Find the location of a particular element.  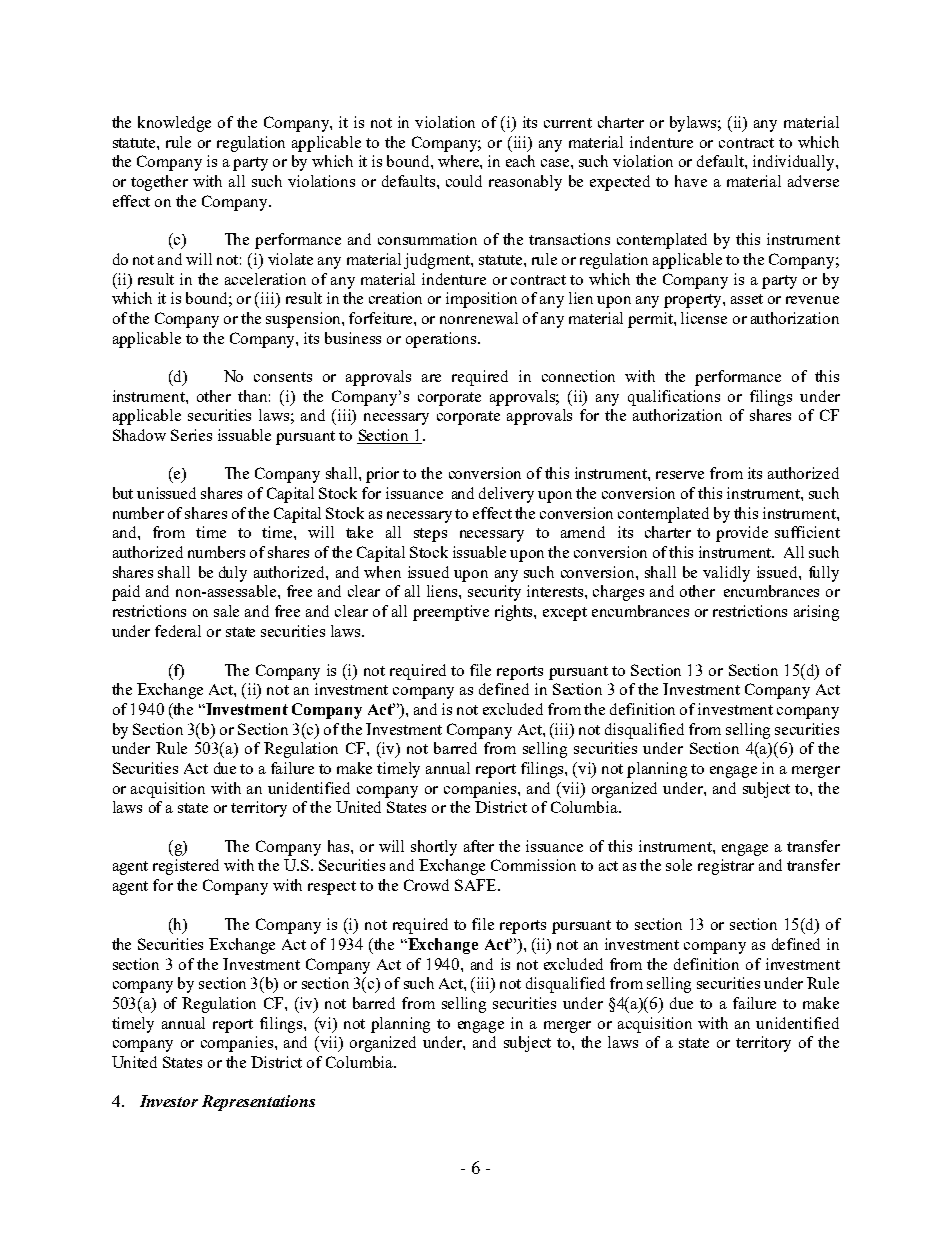

reserve is located at coordinates (680, 475).
